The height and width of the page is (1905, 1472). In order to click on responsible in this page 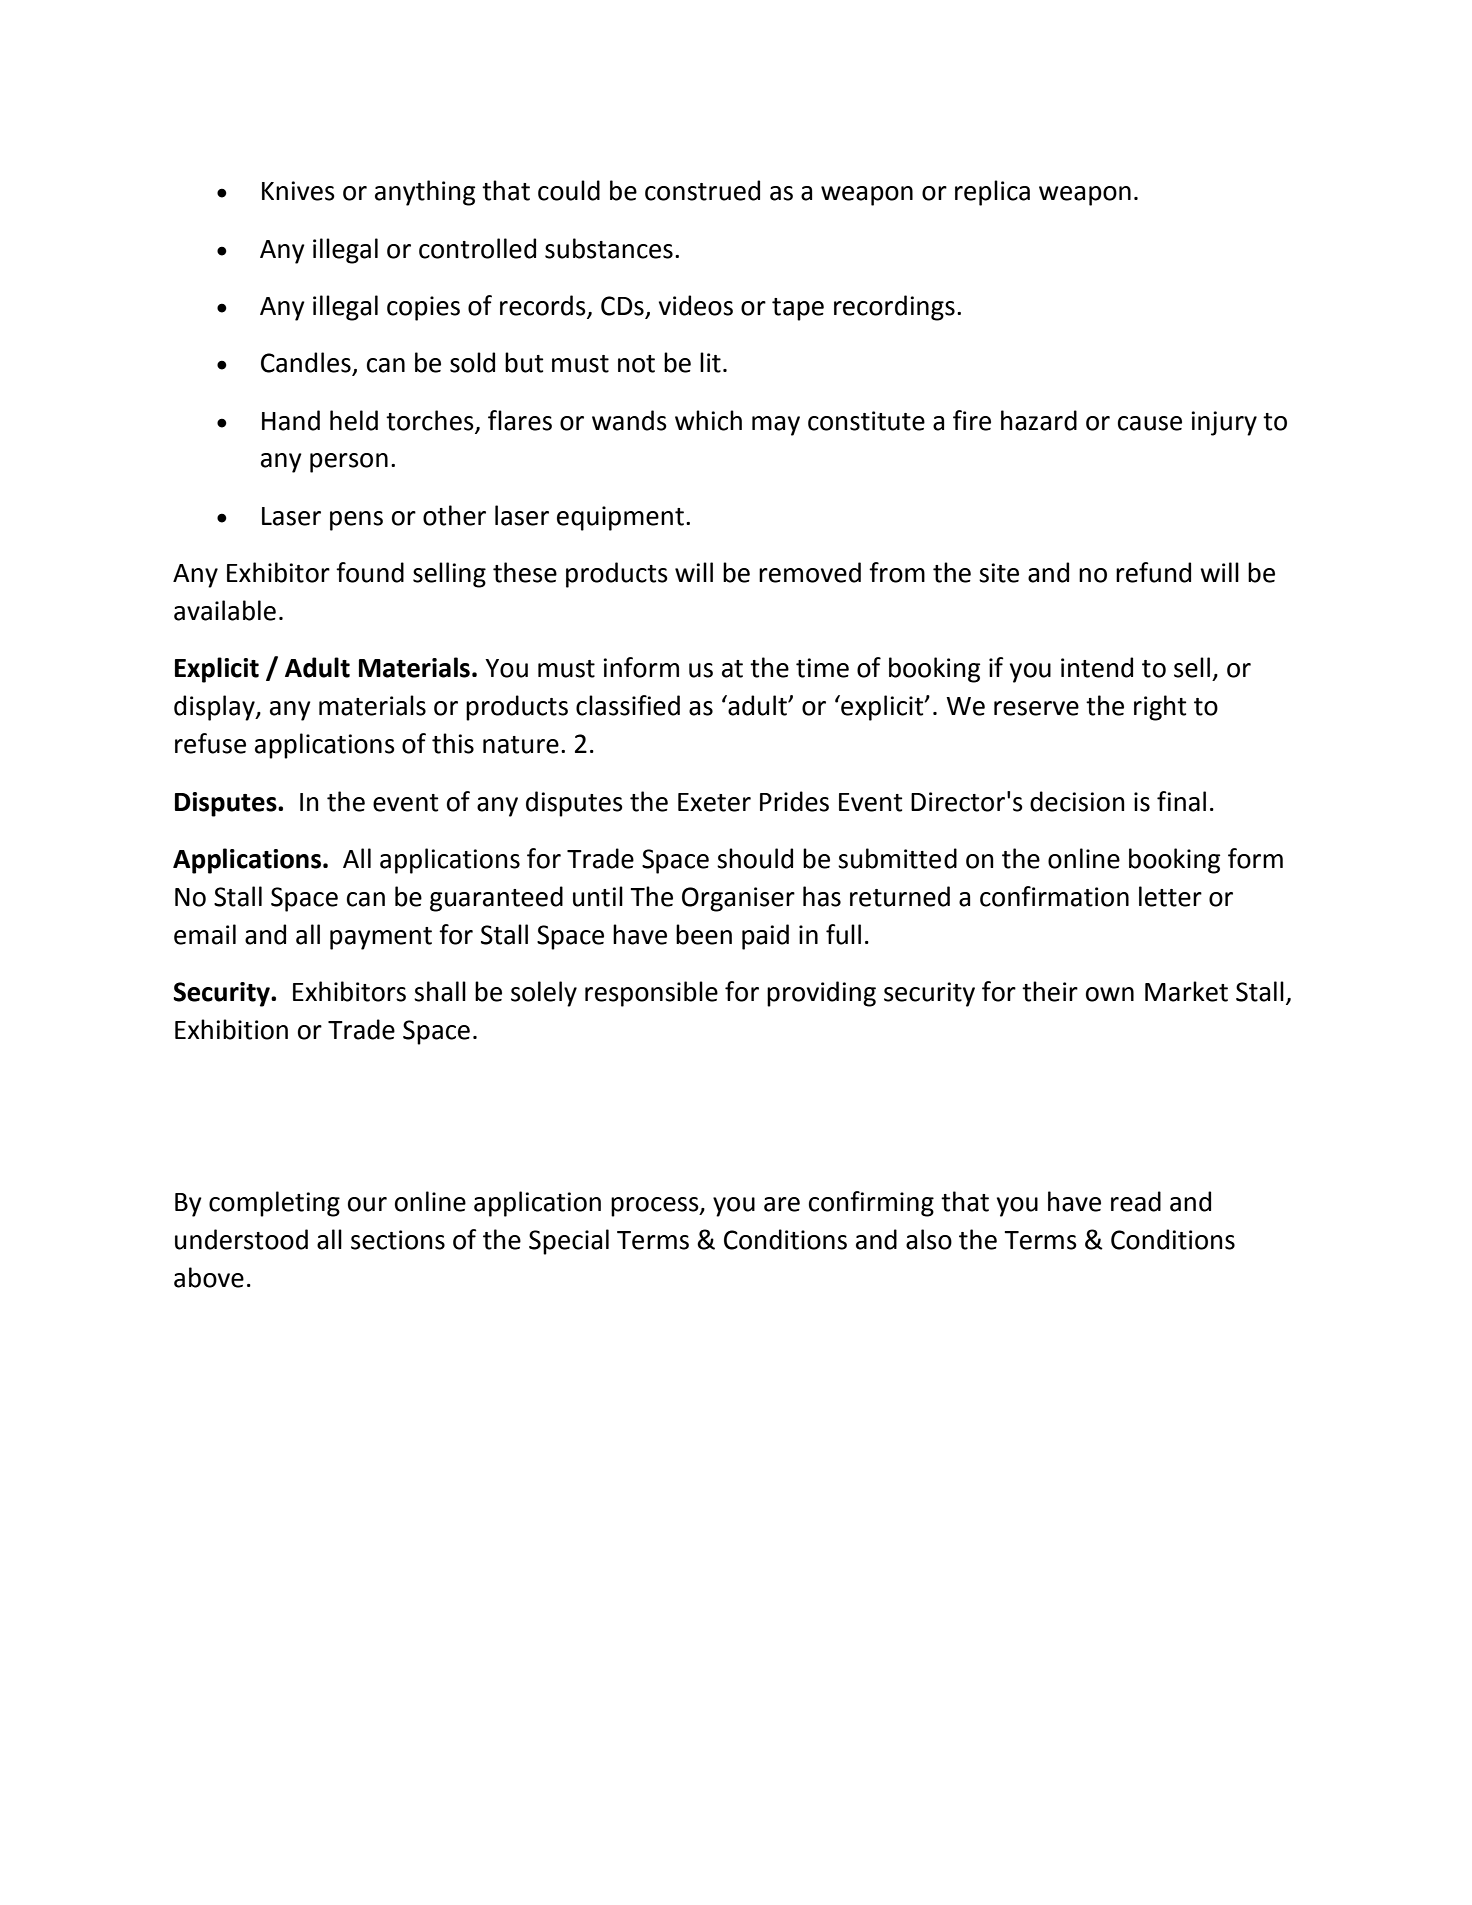, I will do `click(651, 994)`.
